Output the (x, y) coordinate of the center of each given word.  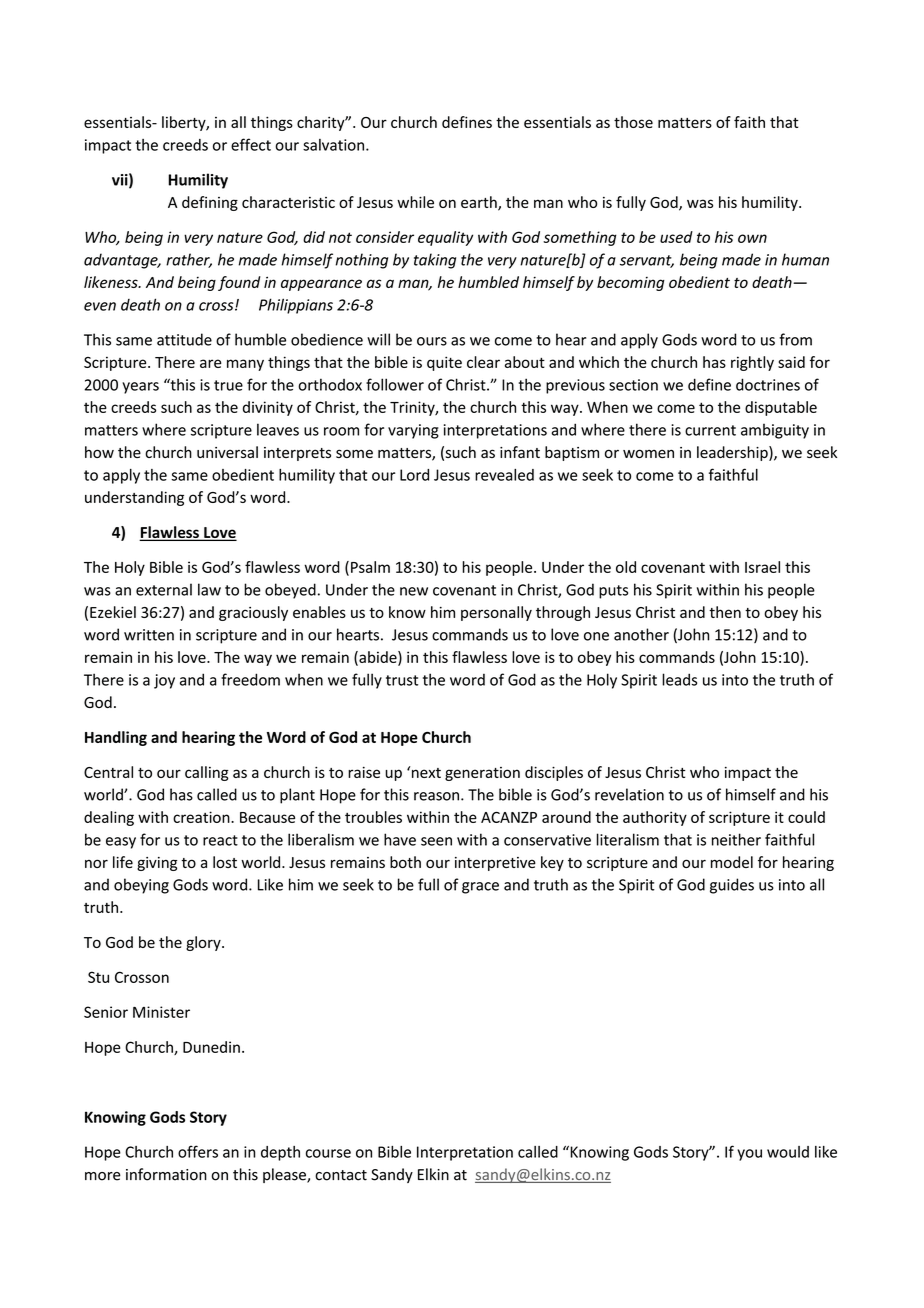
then (725, 612)
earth (480, 203)
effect (251, 144)
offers (198, 1151)
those (633, 122)
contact (341, 1175)
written (149, 635)
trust (402, 680)
